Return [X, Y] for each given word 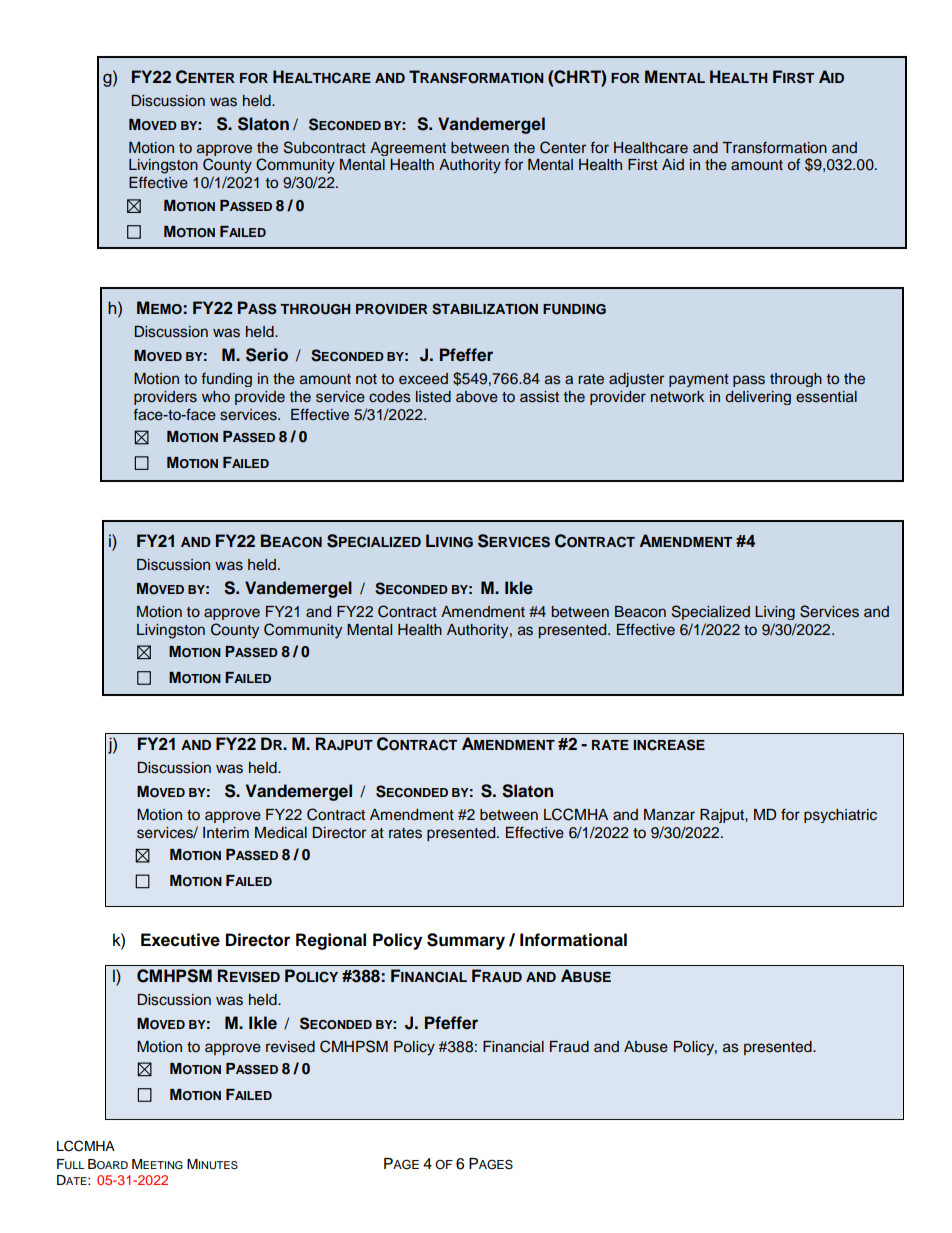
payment [699, 380]
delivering [758, 398]
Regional [331, 941]
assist [539, 397]
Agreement [408, 149]
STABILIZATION [485, 309]
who [216, 396]
